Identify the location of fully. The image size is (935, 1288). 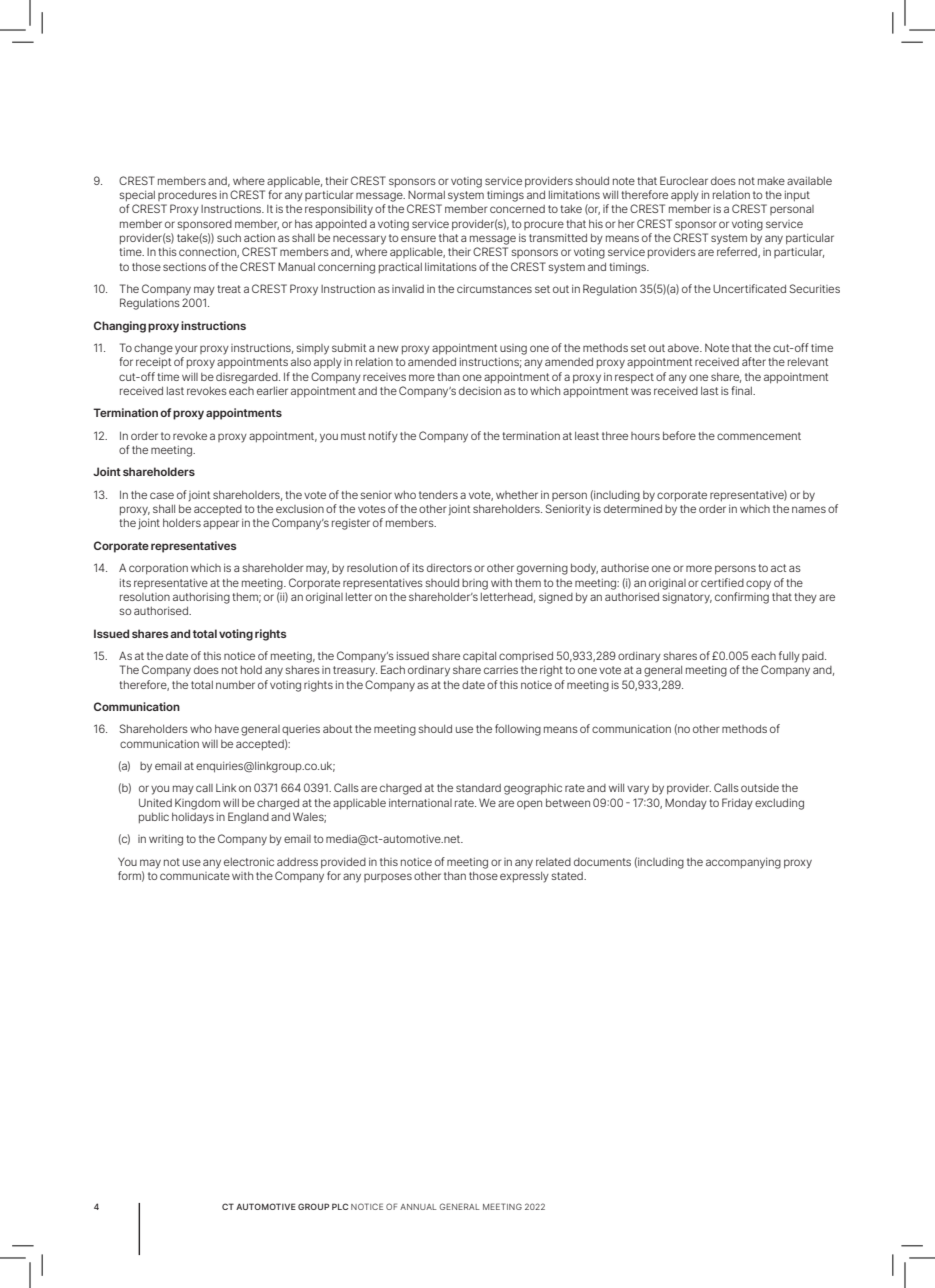
(789, 657).
